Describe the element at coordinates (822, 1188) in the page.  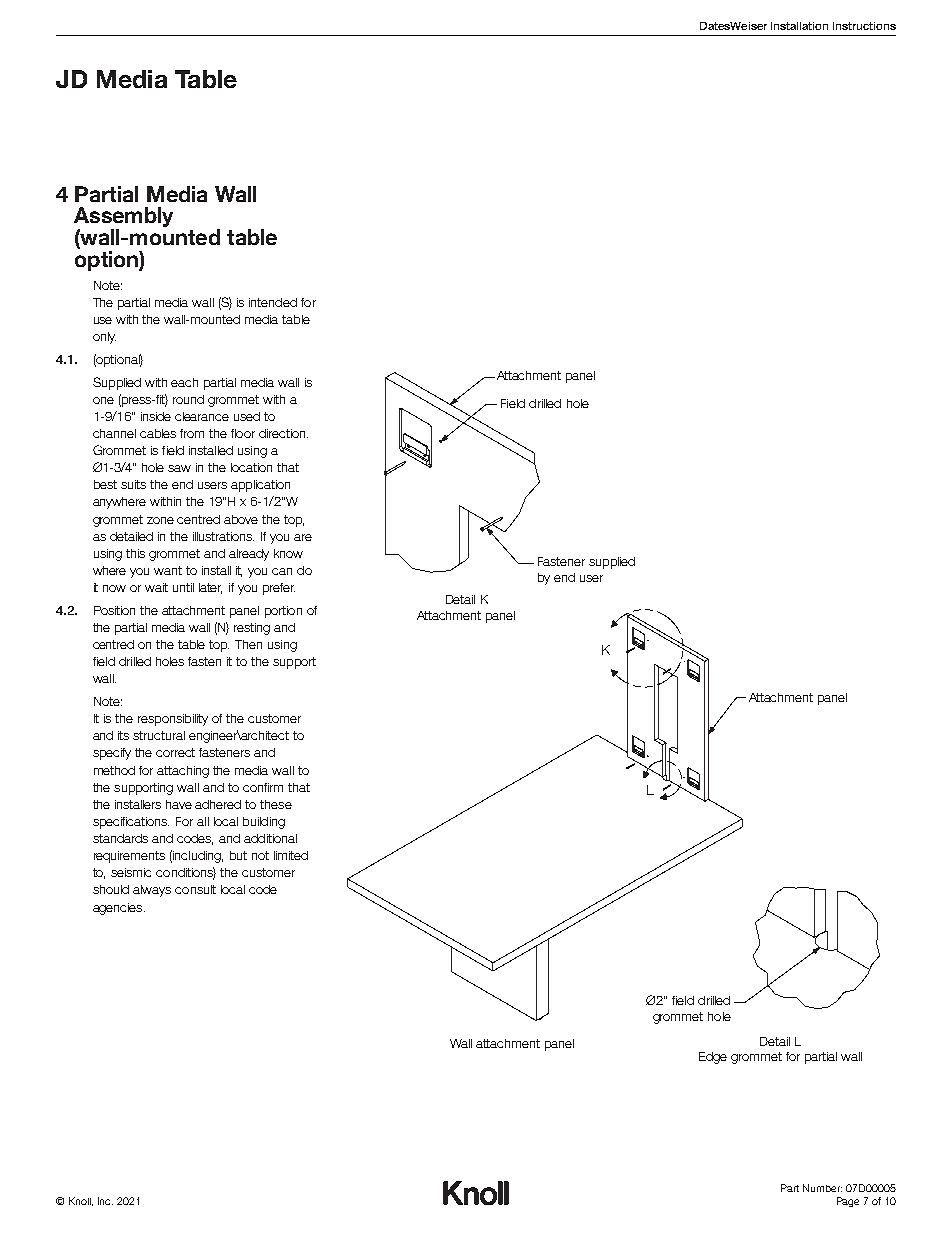
I see `Number` at that location.
